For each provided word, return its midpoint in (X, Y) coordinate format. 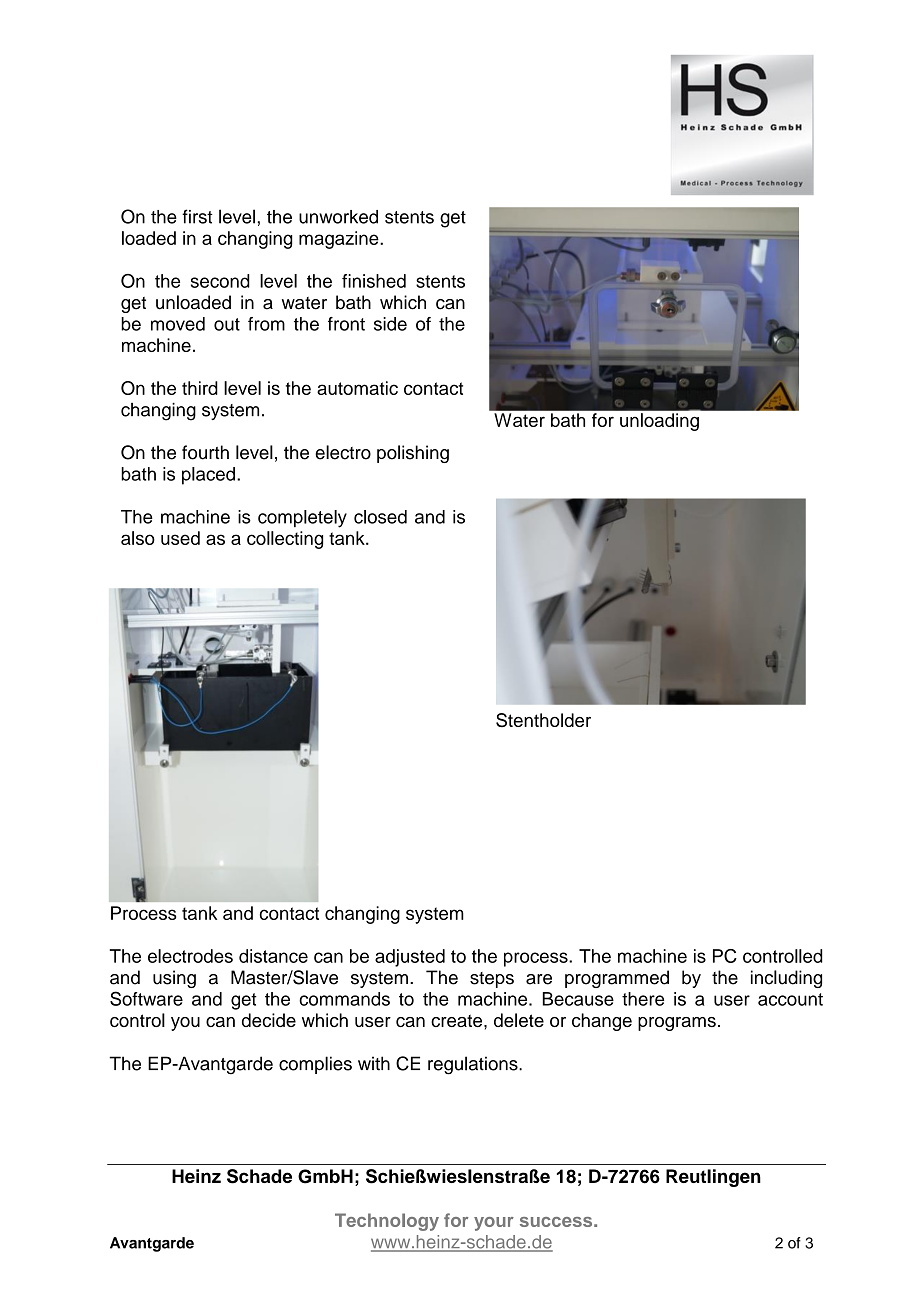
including (786, 979)
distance (273, 956)
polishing (413, 454)
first (197, 216)
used (180, 538)
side (390, 324)
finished (374, 281)
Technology (387, 1222)
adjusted (410, 958)
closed (380, 517)
